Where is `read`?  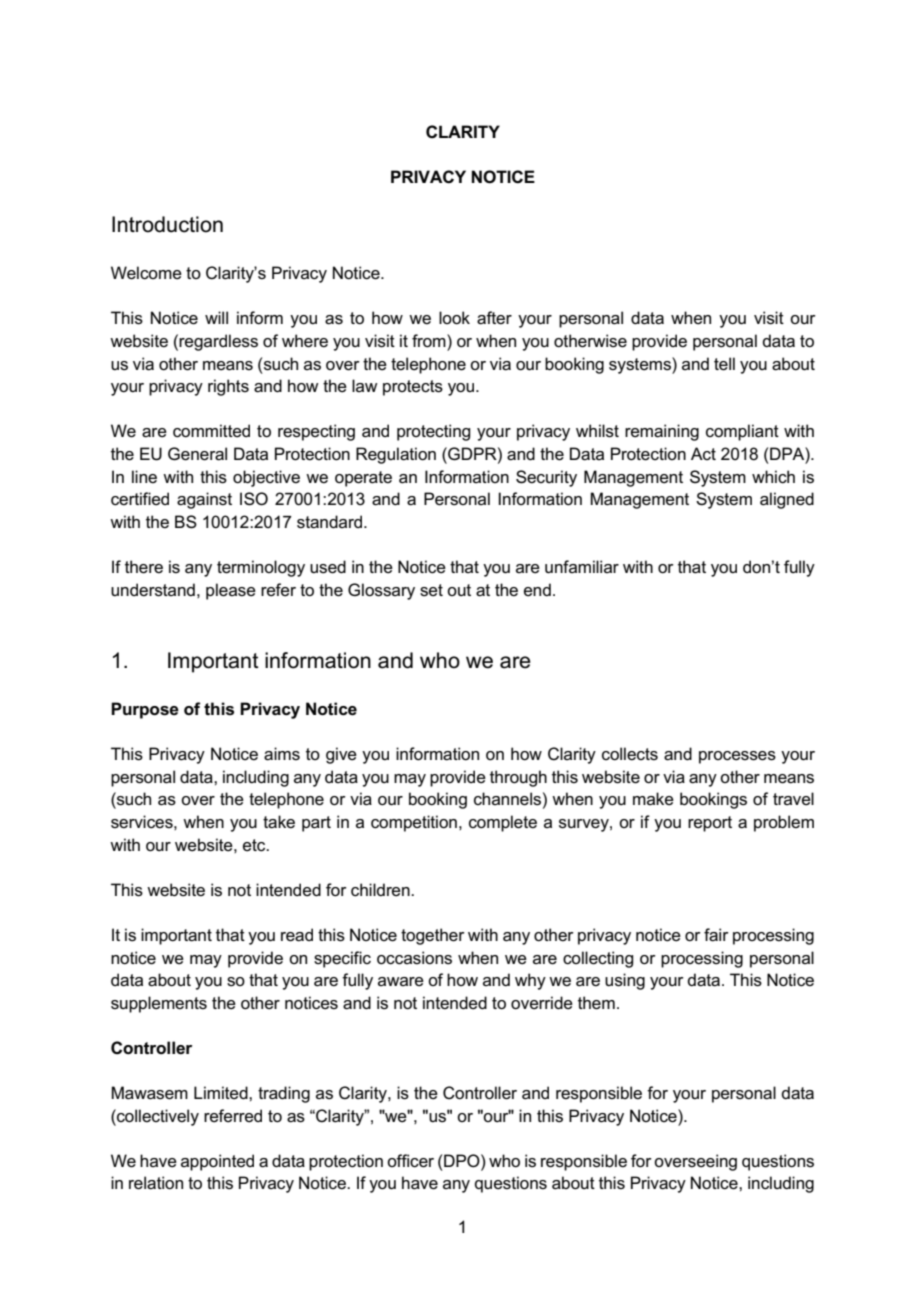
read is located at coordinates (297, 935).
